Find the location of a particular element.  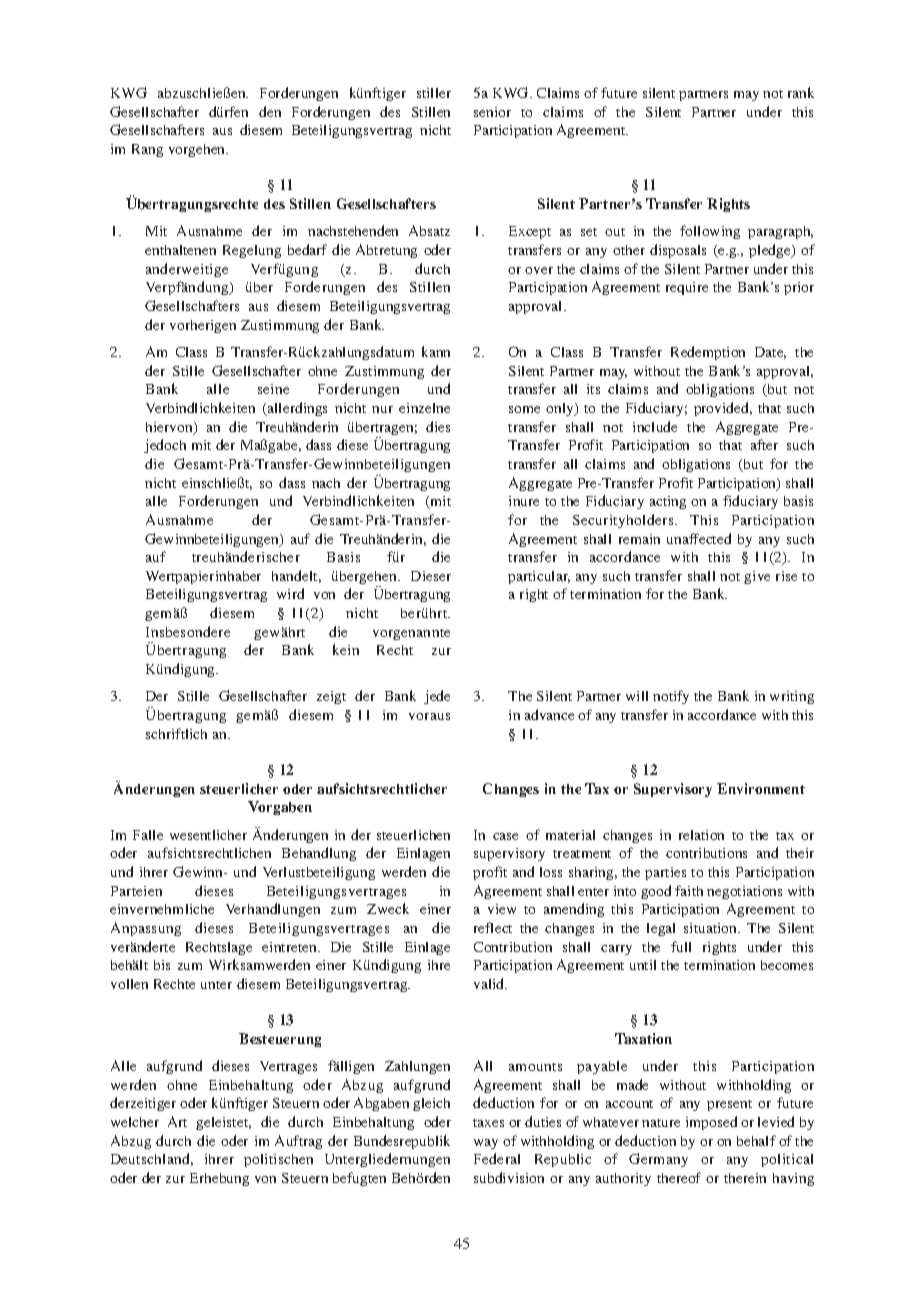

inure is located at coordinates (524, 501).
